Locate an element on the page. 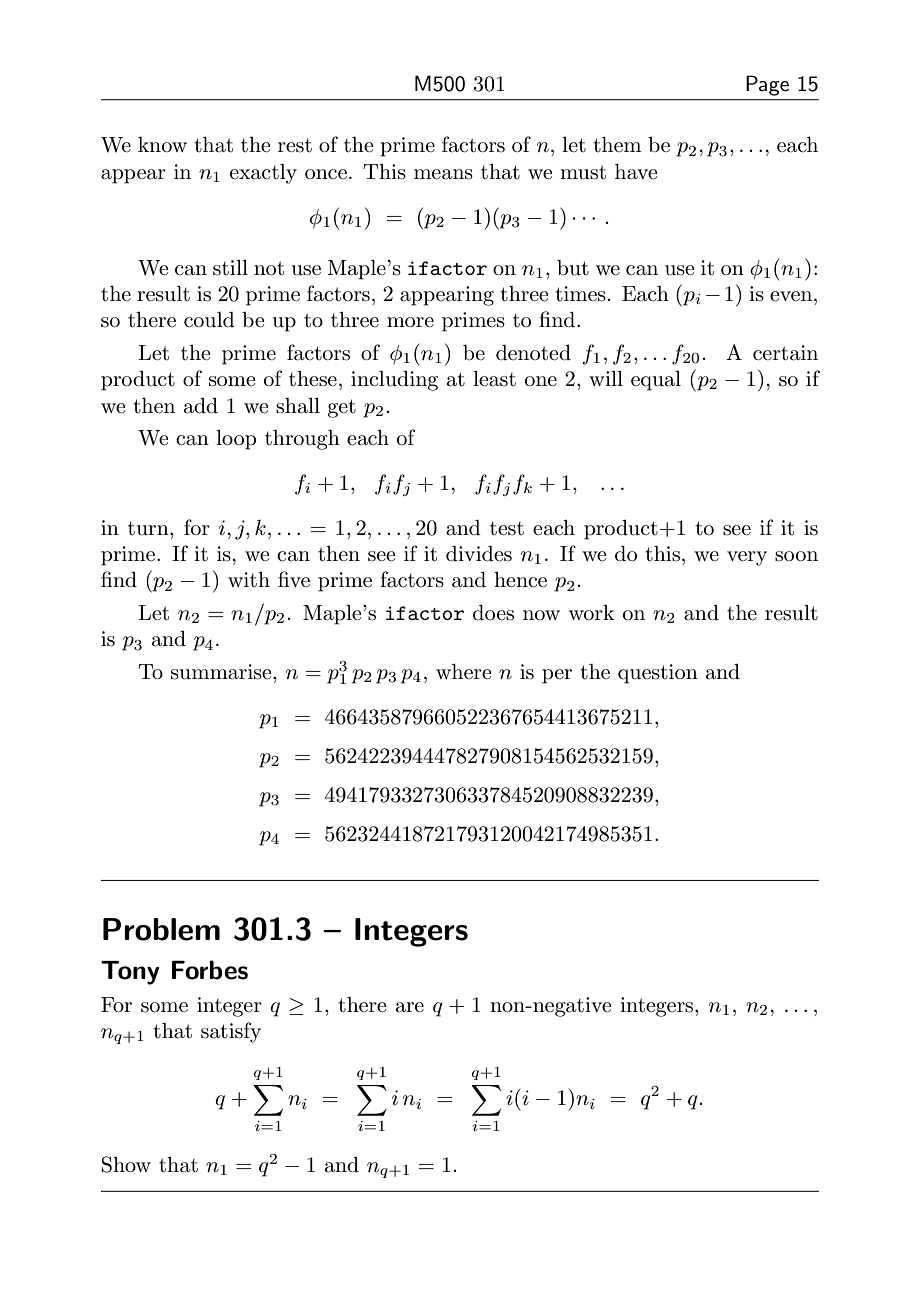 The height and width of the document is (1311, 924). per is located at coordinates (557, 676).
